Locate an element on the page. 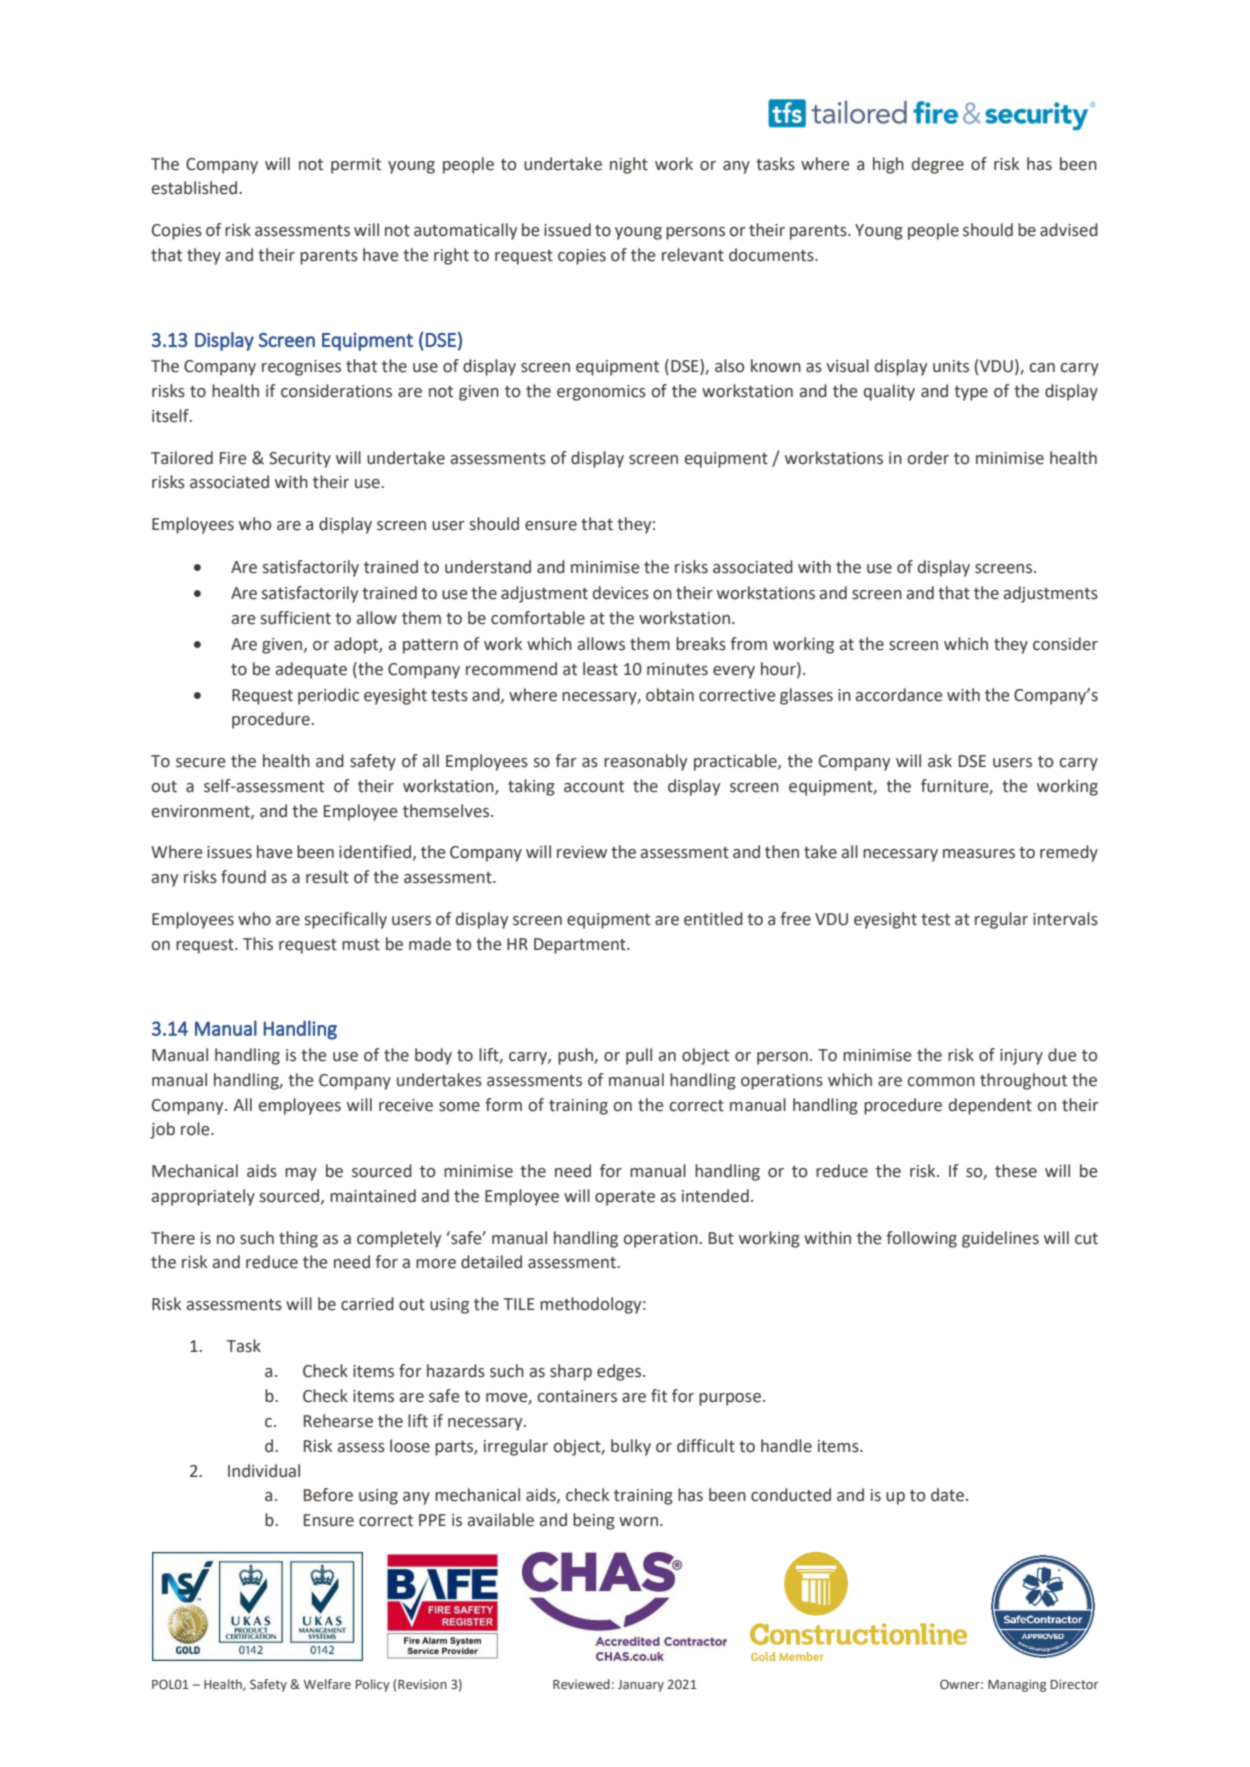 This document has height=1767, width=1250. may is located at coordinates (301, 1174).
